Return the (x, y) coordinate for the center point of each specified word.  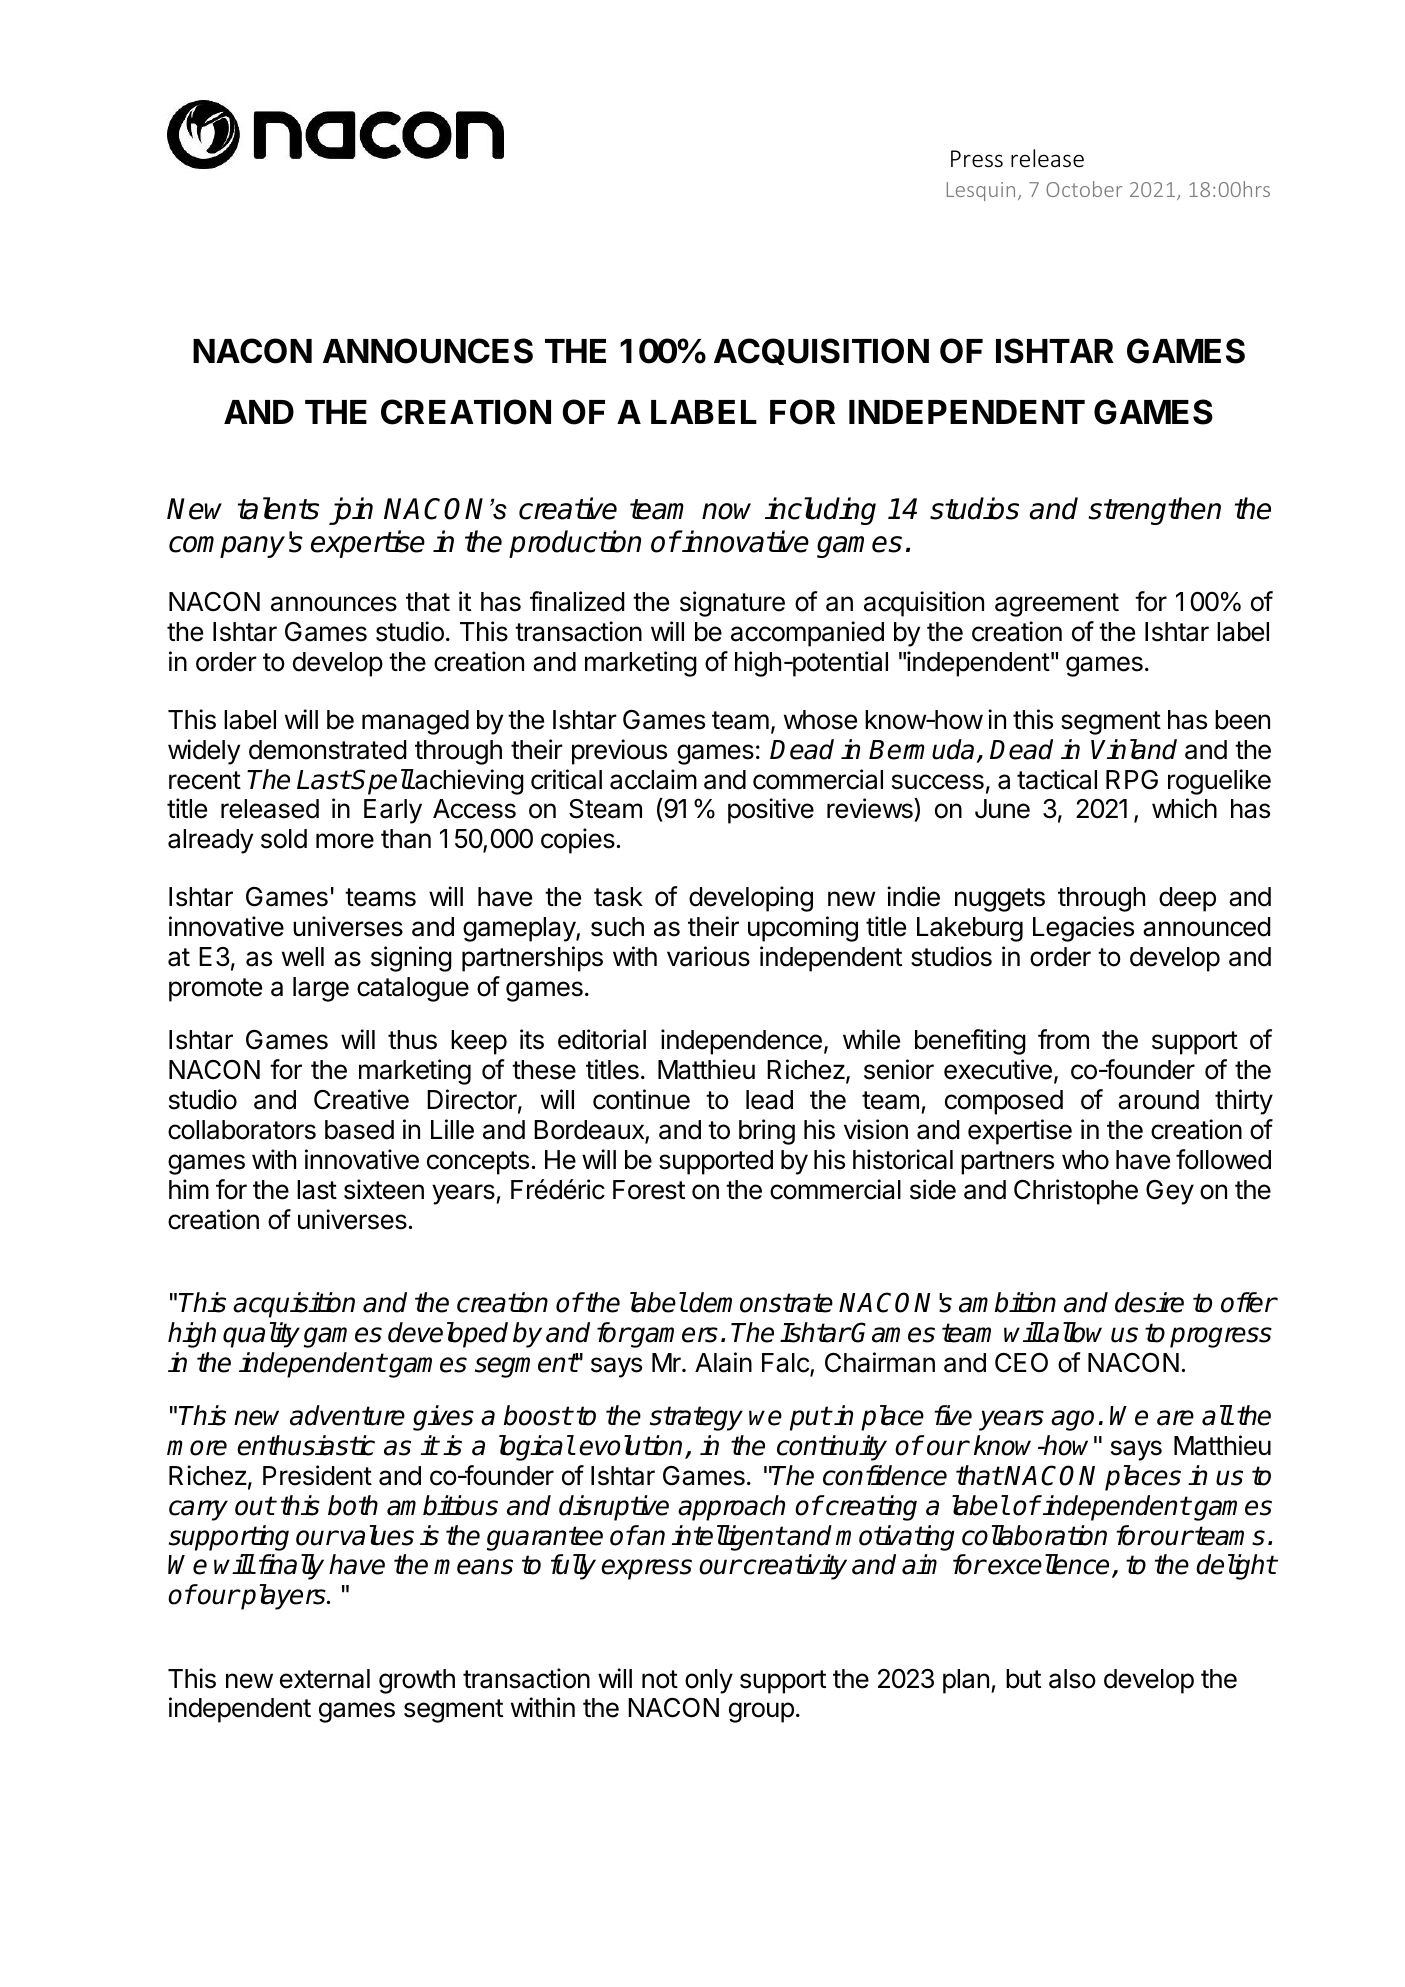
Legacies (1083, 929)
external (325, 1679)
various (708, 956)
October (1084, 189)
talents (278, 508)
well (303, 957)
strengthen (1154, 511)
